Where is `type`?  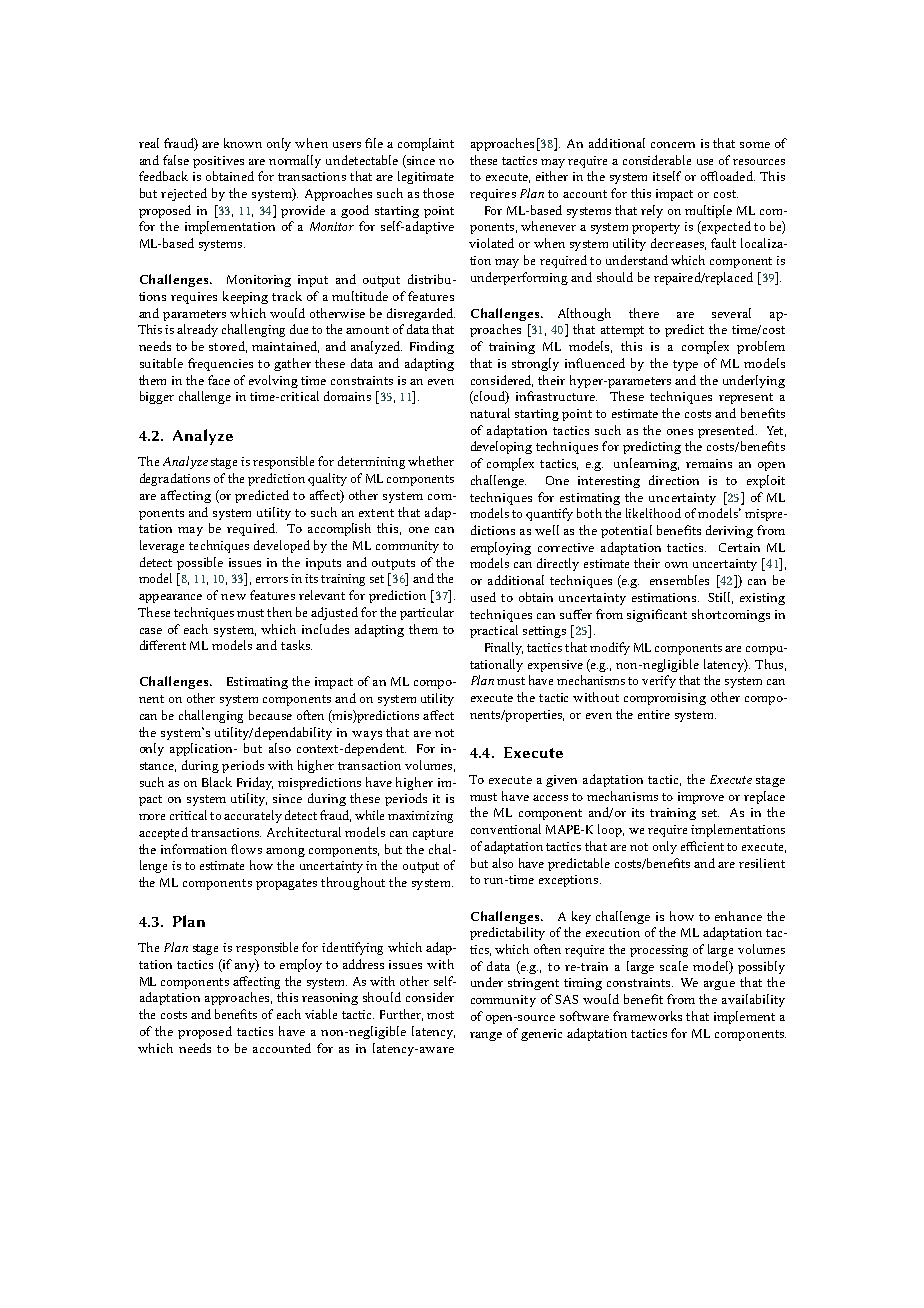
type is located at coordinates (685, 365).
